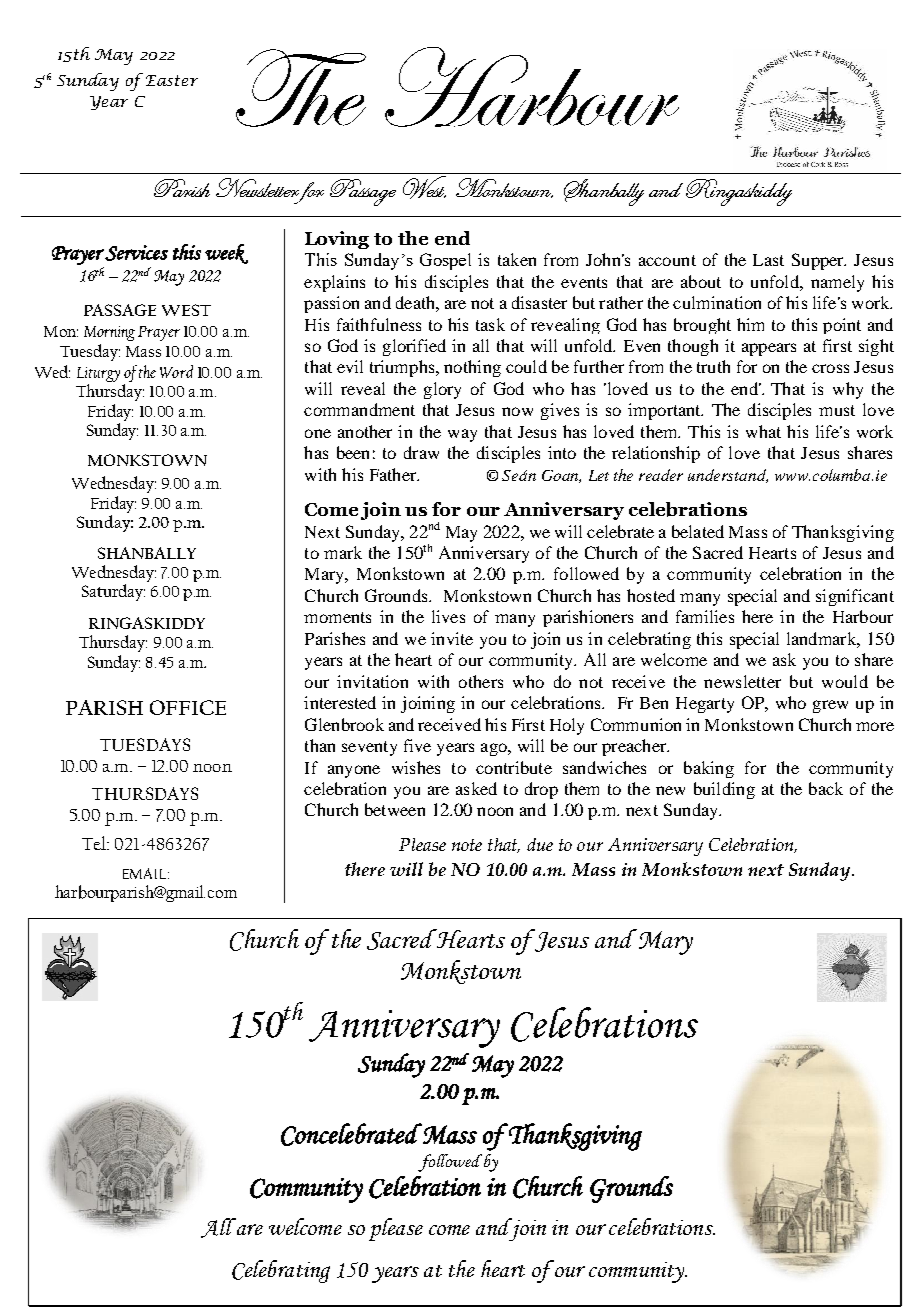 The height and width of the screenshot is (1309, 924). I want to click on Services, so click(136, 253).
